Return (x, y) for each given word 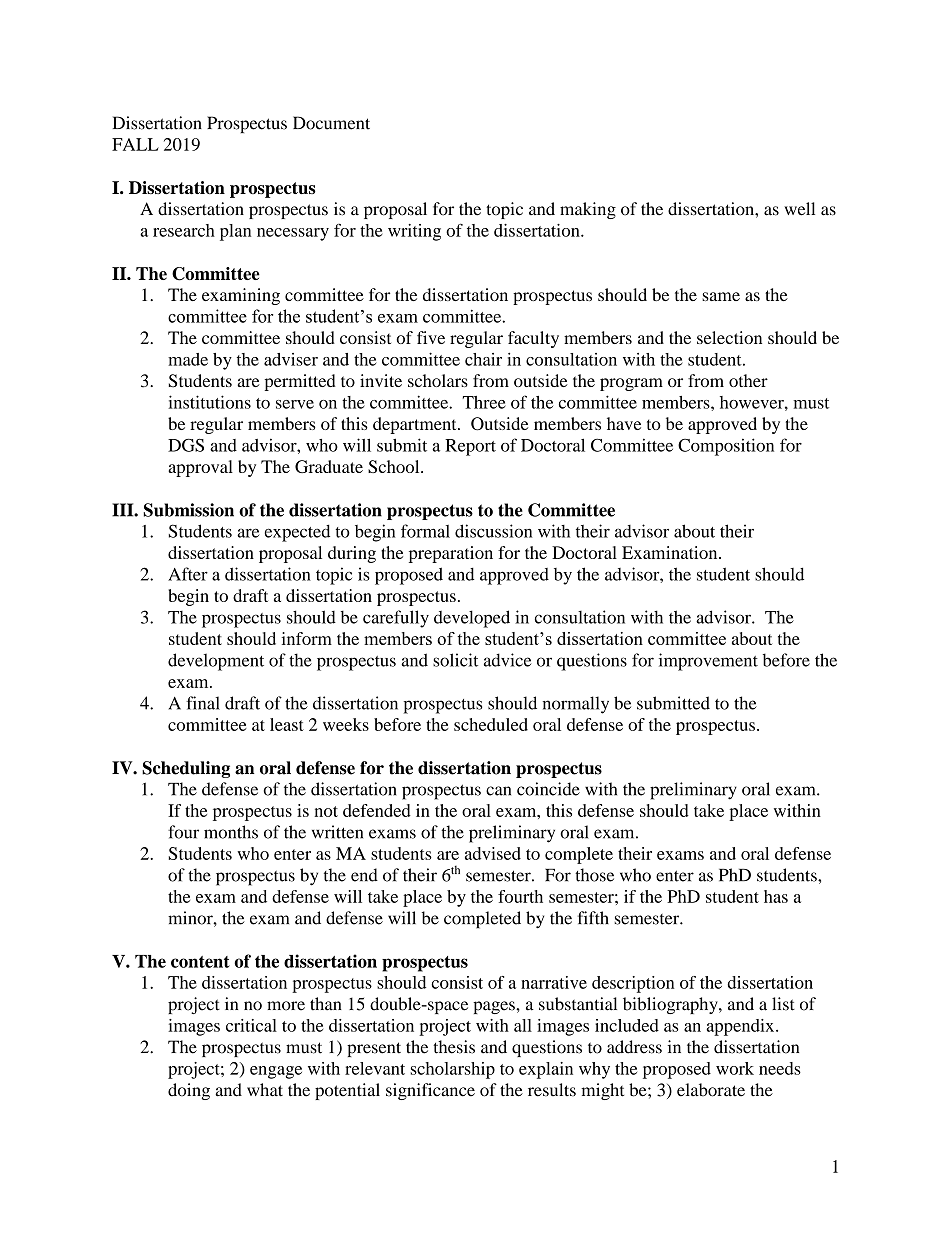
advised (493, 853)
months (231, 832)
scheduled (491, 724)
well (799, 209)
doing (189, 1091)
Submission (188, 510)
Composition (726, 447)
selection (729, 337)
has (776, 896)
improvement (708, 662)
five (431, 337)
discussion (493, 531)
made (188, 359)
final (203, 703)
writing (414, 232)
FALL (135, 144)
